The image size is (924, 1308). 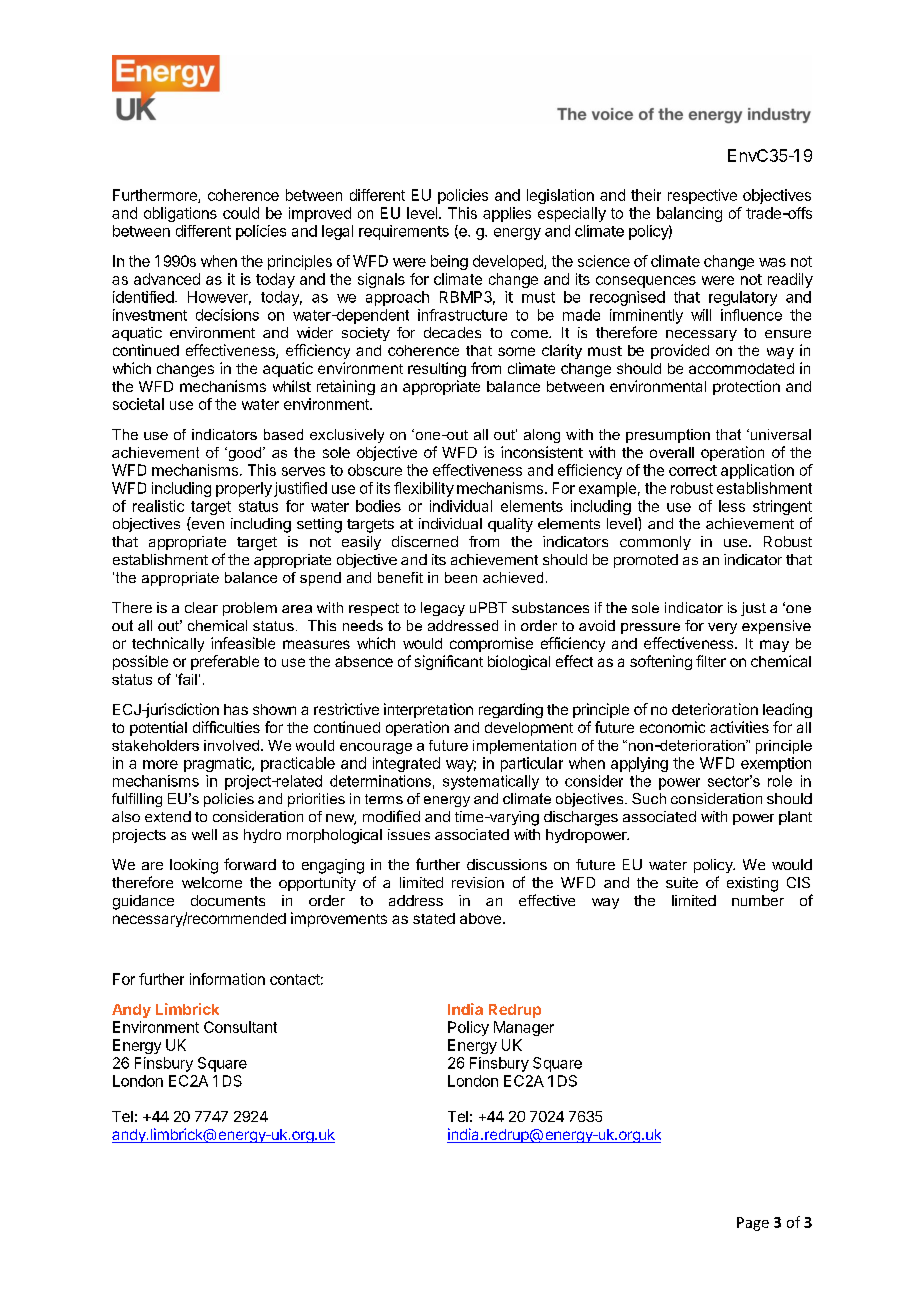 What do you see at coordinates (245, 454) in the image?
I see `good` at bounding box center [245, 454].
